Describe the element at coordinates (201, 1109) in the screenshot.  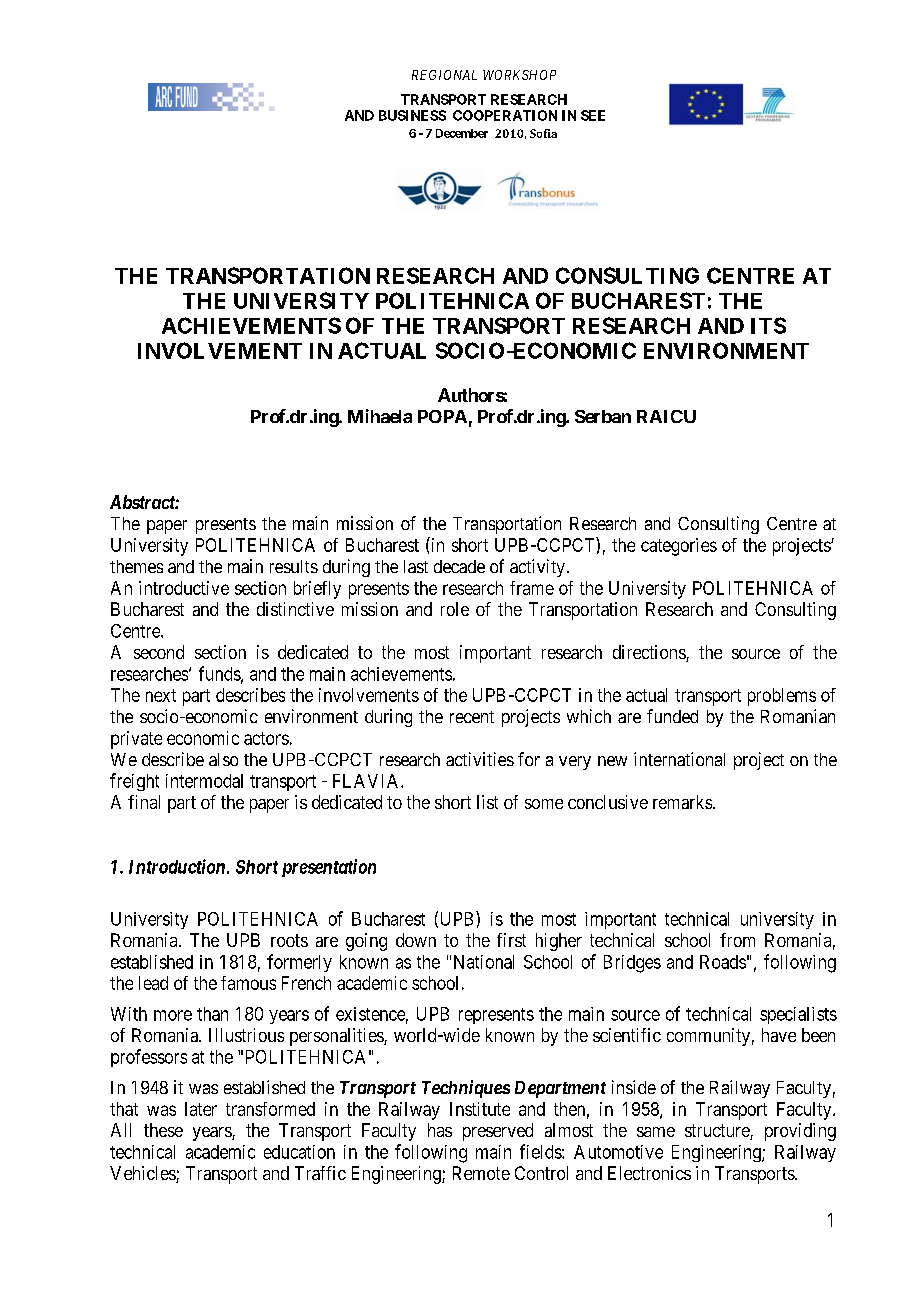
I see `later` at that location.
